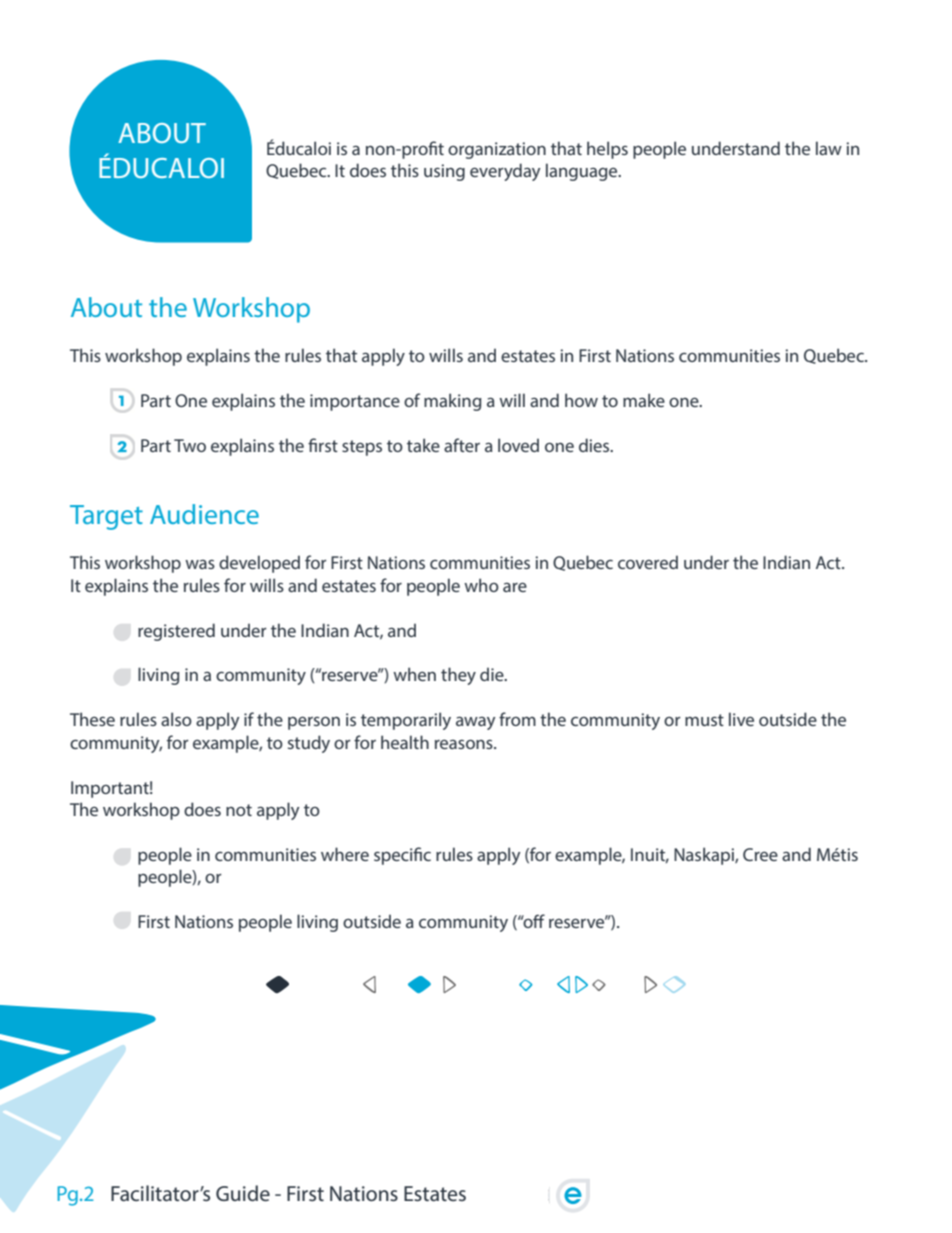 Image resolution: width=952 pixels, height=1233 pixels. What do you see at coordinates (204, 514) in the screenshot?
I see `Audience` at bounding box center [204, 514].
